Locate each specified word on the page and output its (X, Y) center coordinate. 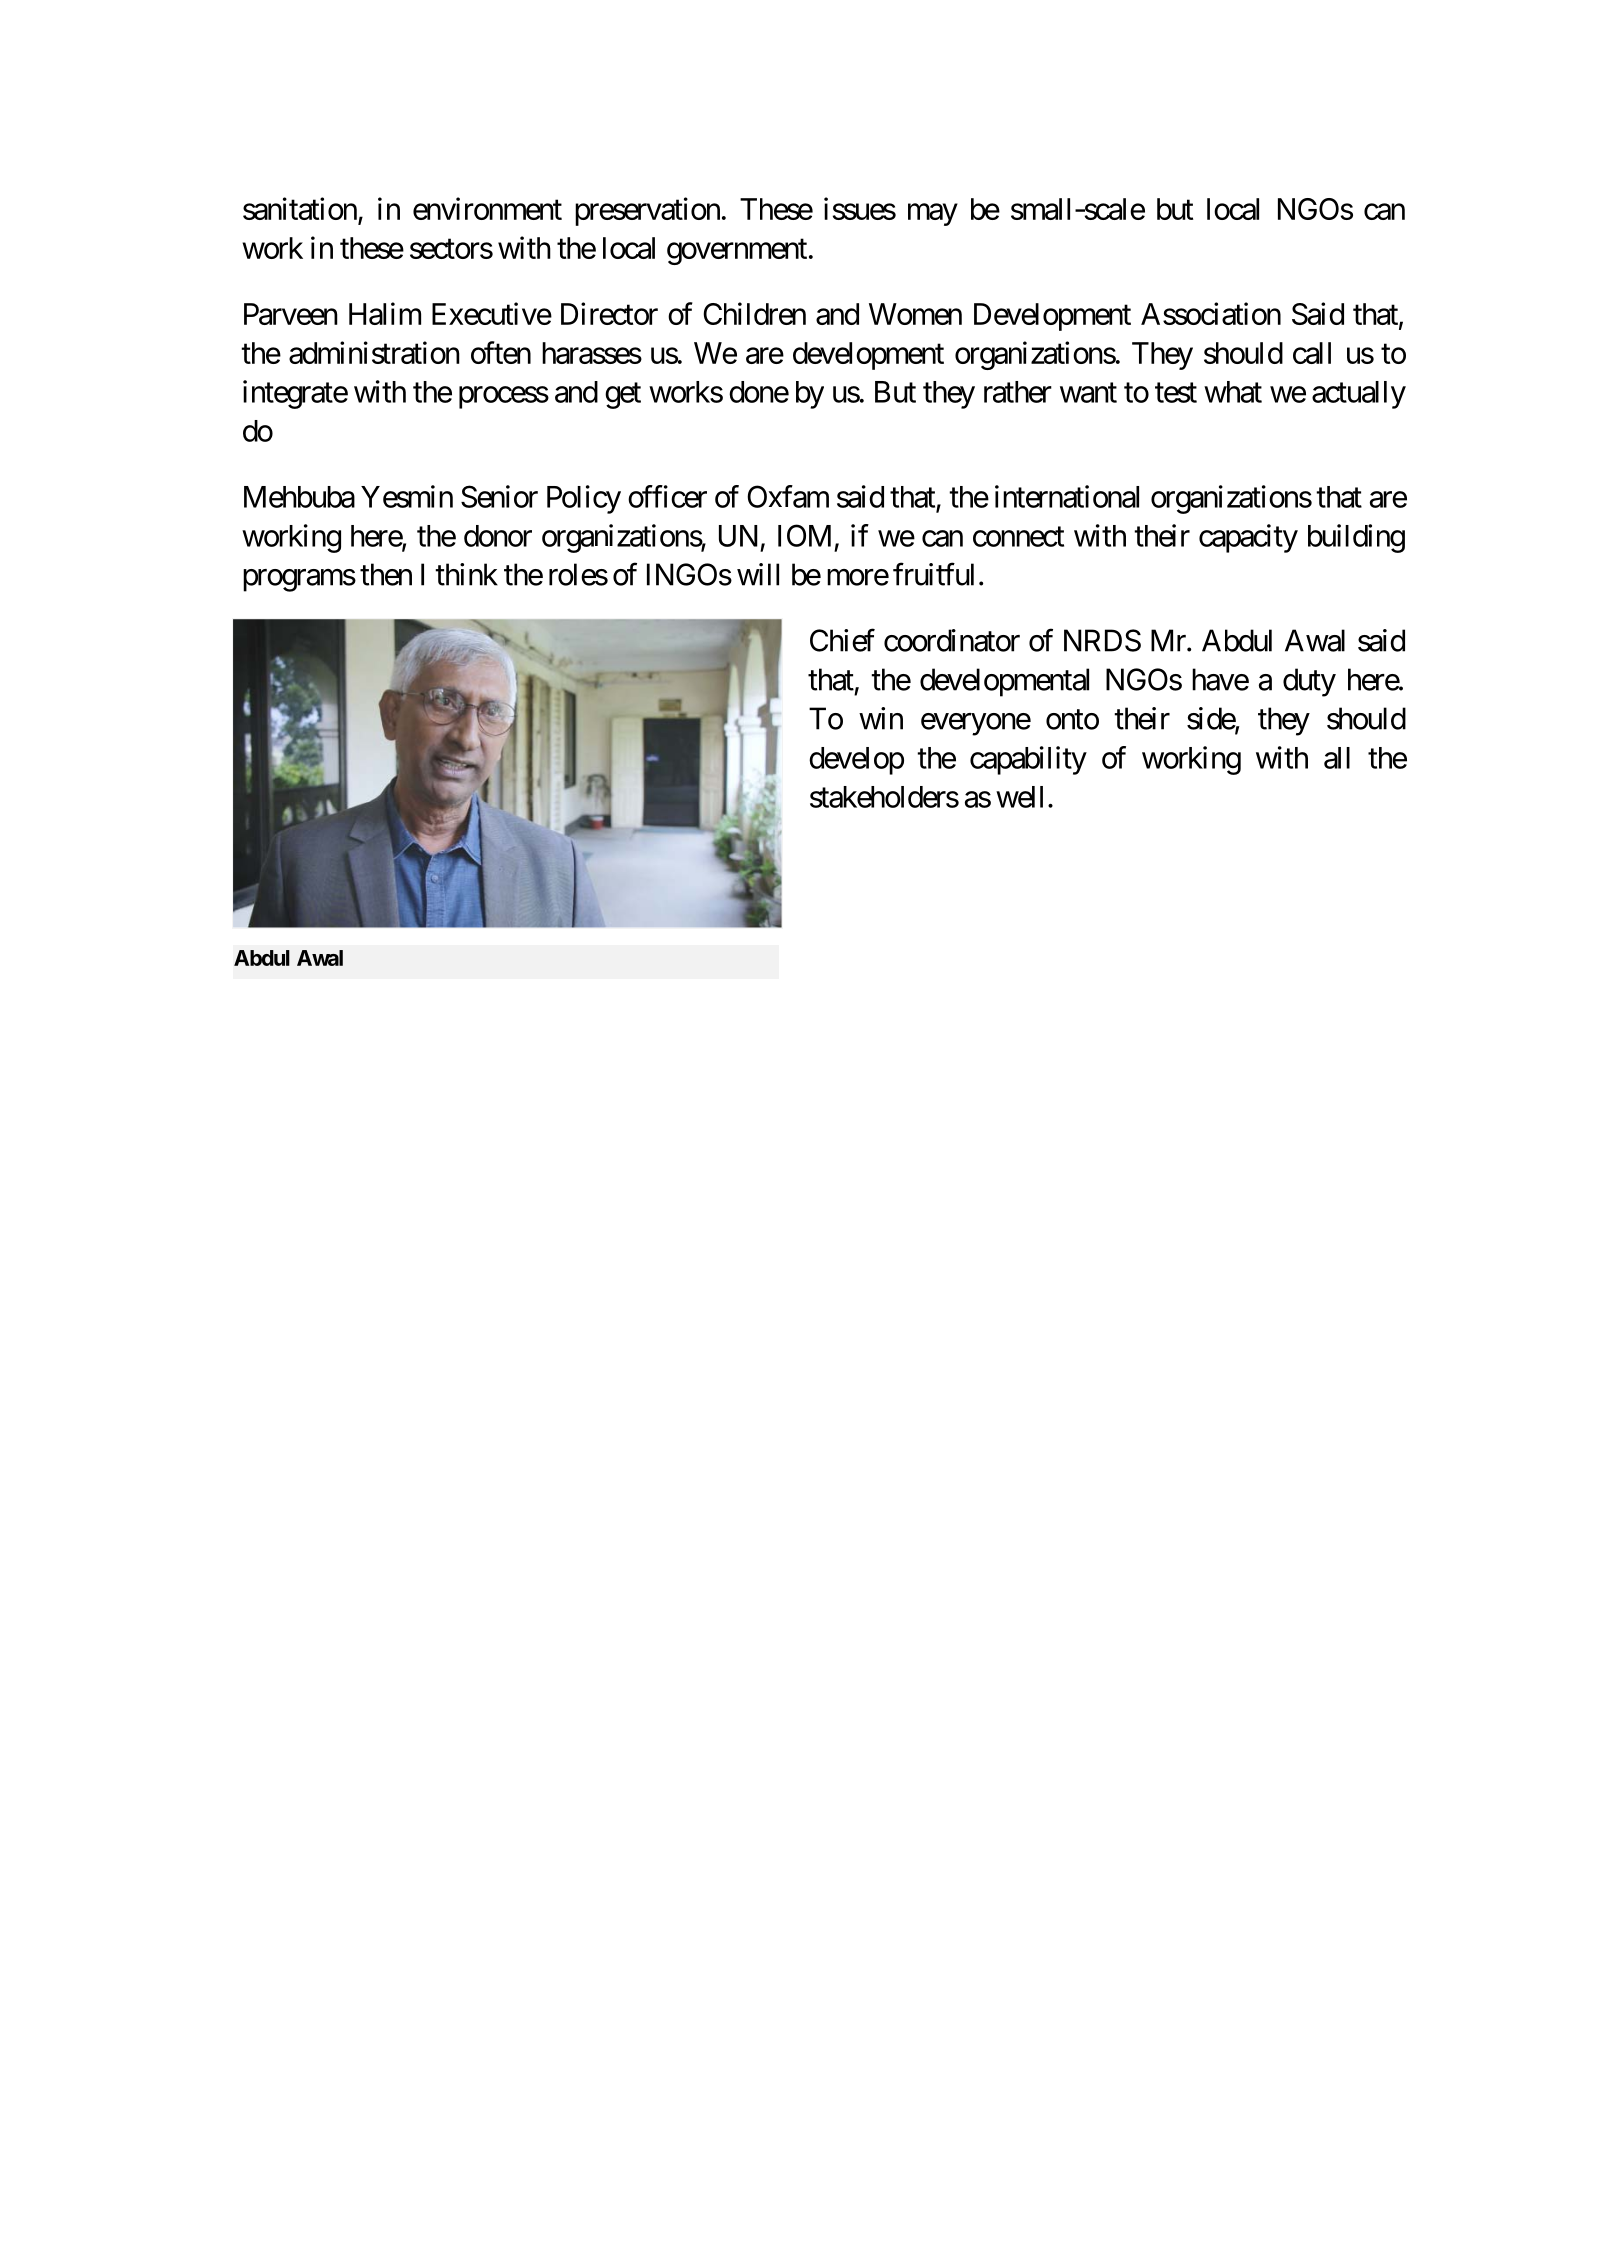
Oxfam (788, 496)
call (1312, 353)
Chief (842, 640)
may (933, 215)
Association (1211, 313)
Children (754, 313)
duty (1309, 682)
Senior (499, 496)
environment (487, 208)
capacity (1248, 538)
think (466, 574)
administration (374, 352)
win (881, 718)
